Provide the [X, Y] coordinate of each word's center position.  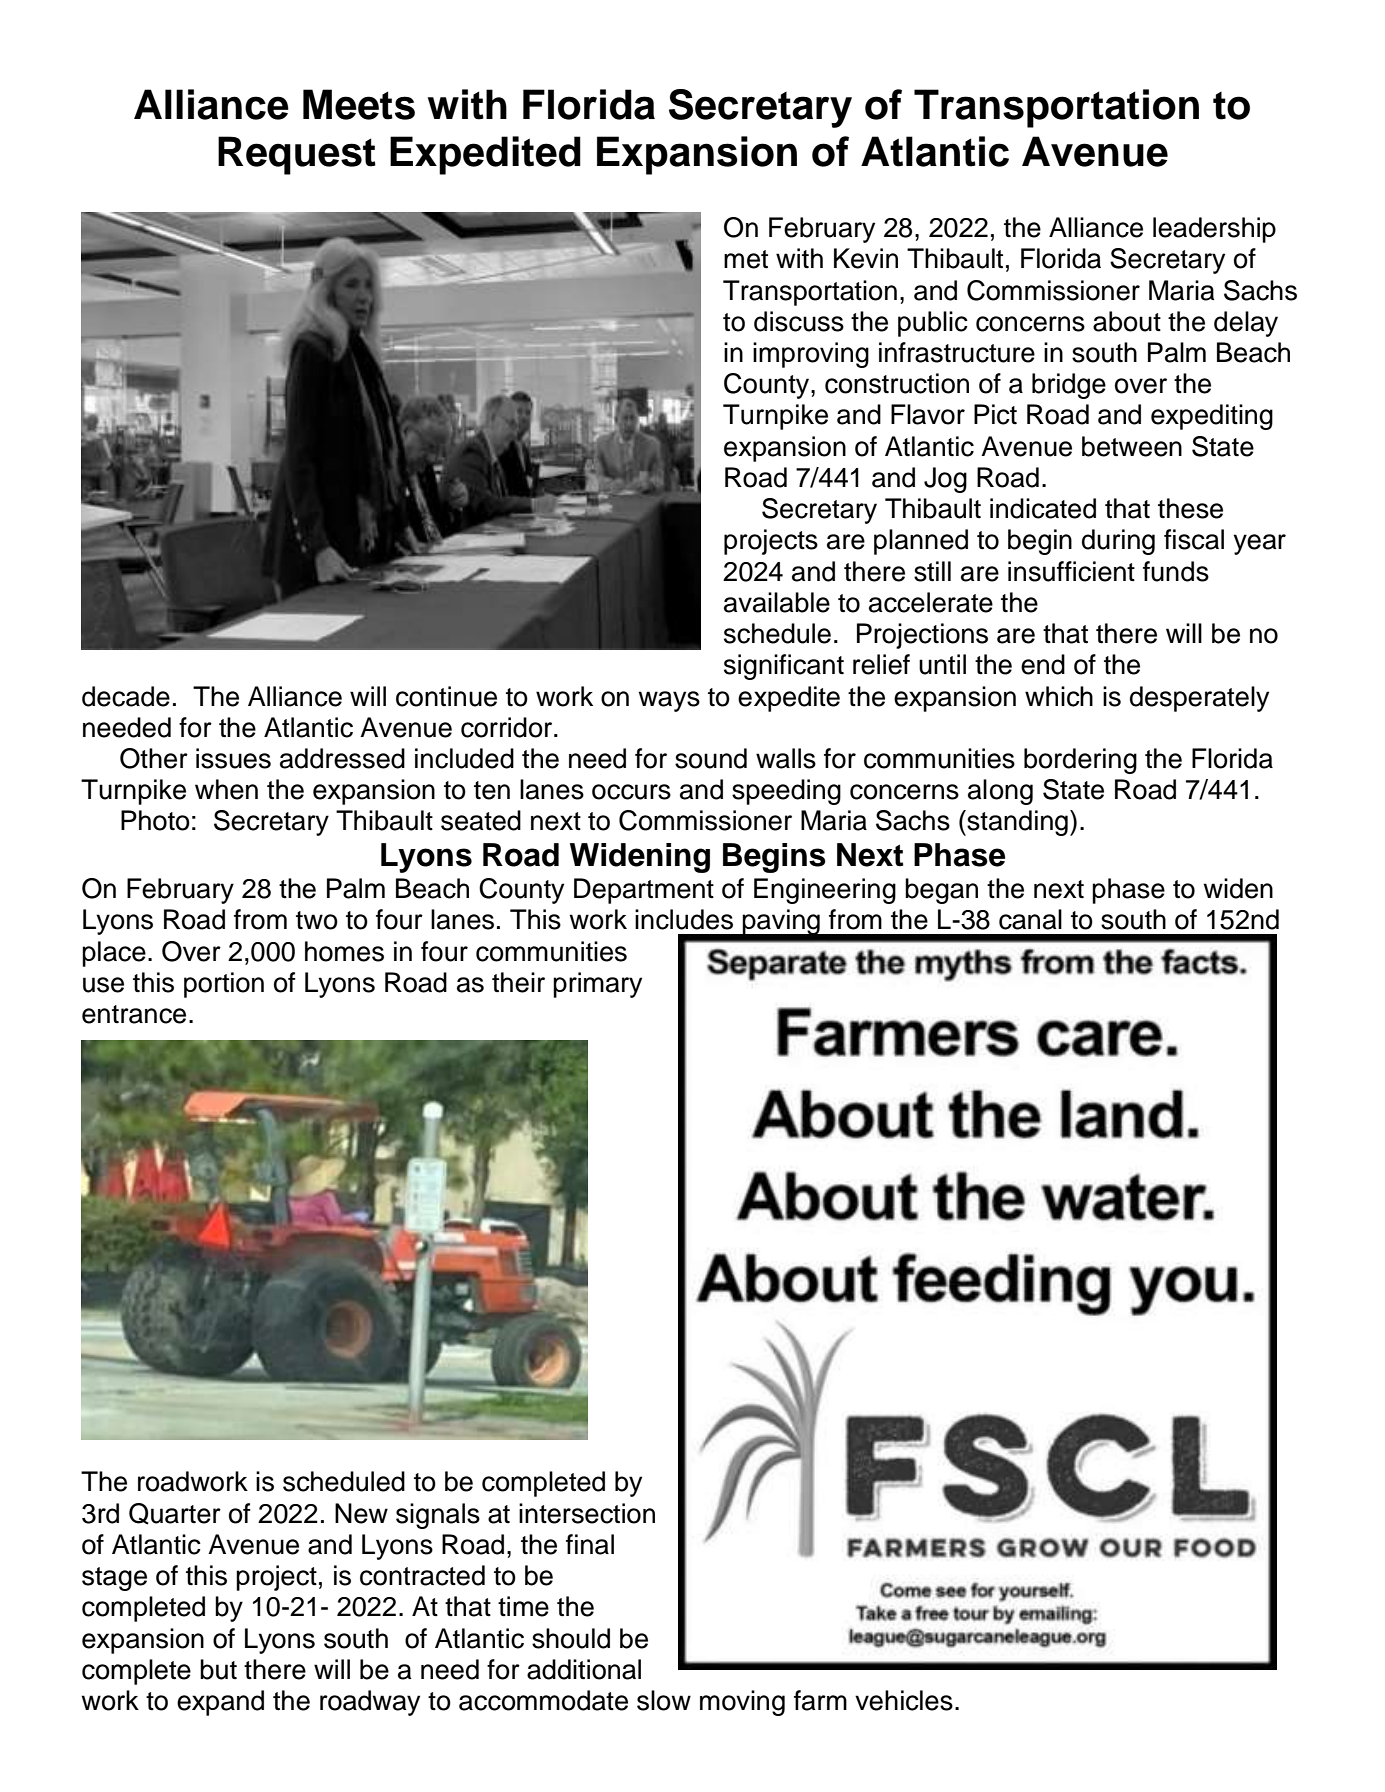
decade [126, 696]
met [746, 259]
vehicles [904, 1700]
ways [669, 701]
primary [597, 985]
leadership [1214, 230]
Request [297, 155]
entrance [134, 1014]
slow [664, 1700]
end [1043, 664]
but [218, 1669]
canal [1030, 919]
